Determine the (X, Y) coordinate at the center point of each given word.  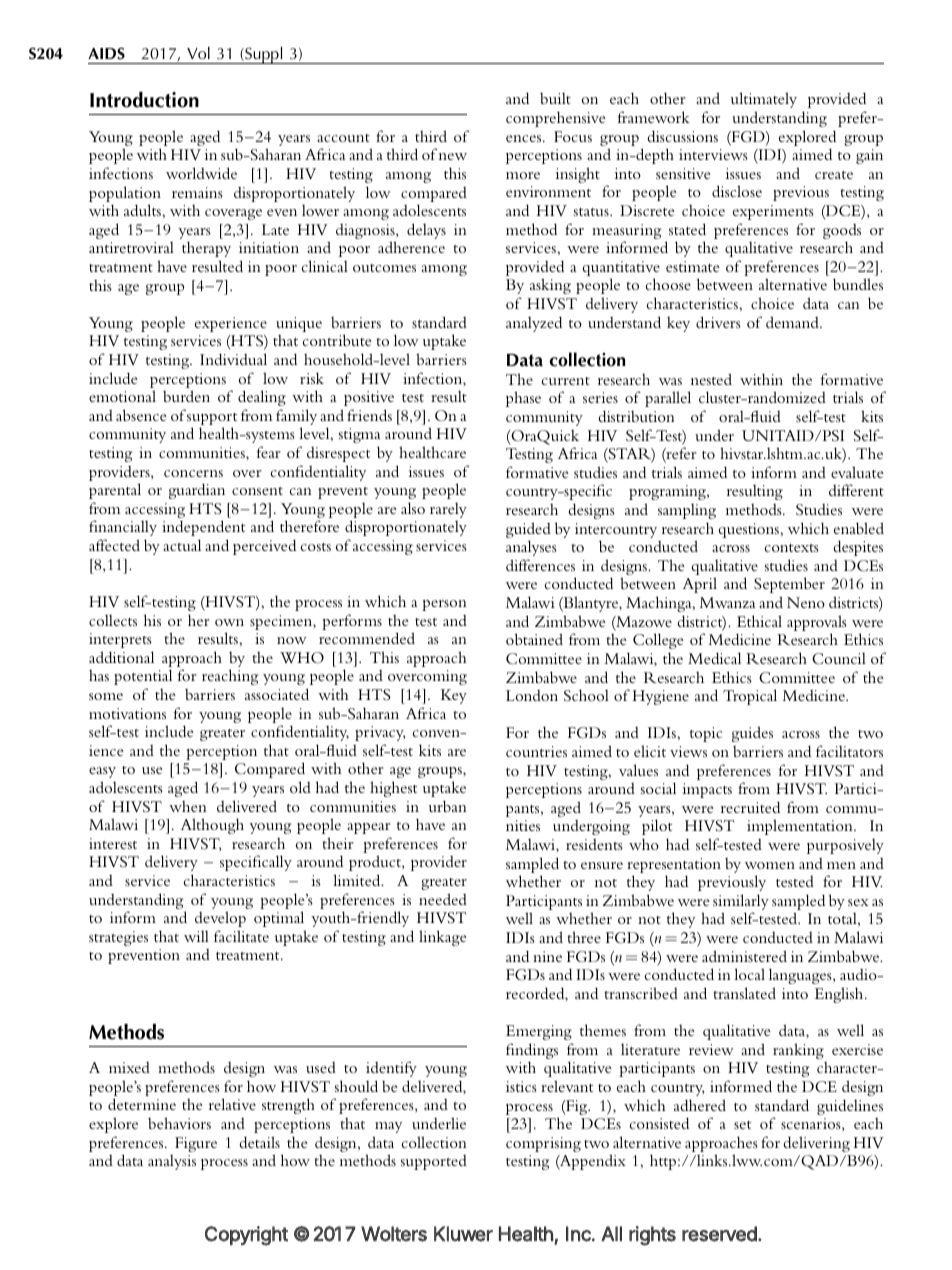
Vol (198, 53)
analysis (172, 1162)
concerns (193, 473)
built (555, 98)
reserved (719, 1234)
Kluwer (463, 1234)
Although (212, 826)
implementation (801, 827)
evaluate (857, 472)
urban (448, 806)
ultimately (764, 100)
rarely (448, 511)
